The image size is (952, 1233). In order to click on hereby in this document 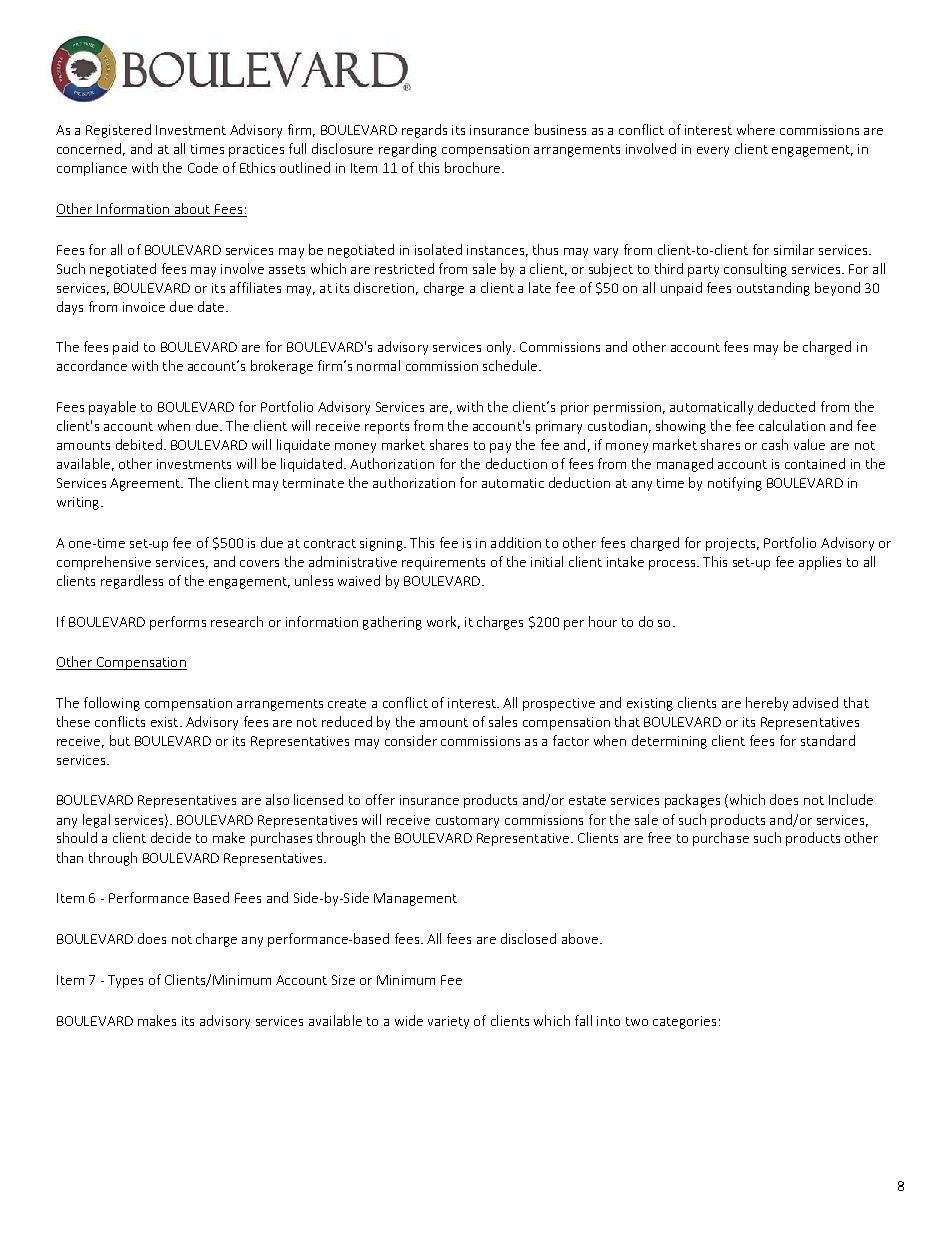, I will do `click(767, 704)`.
